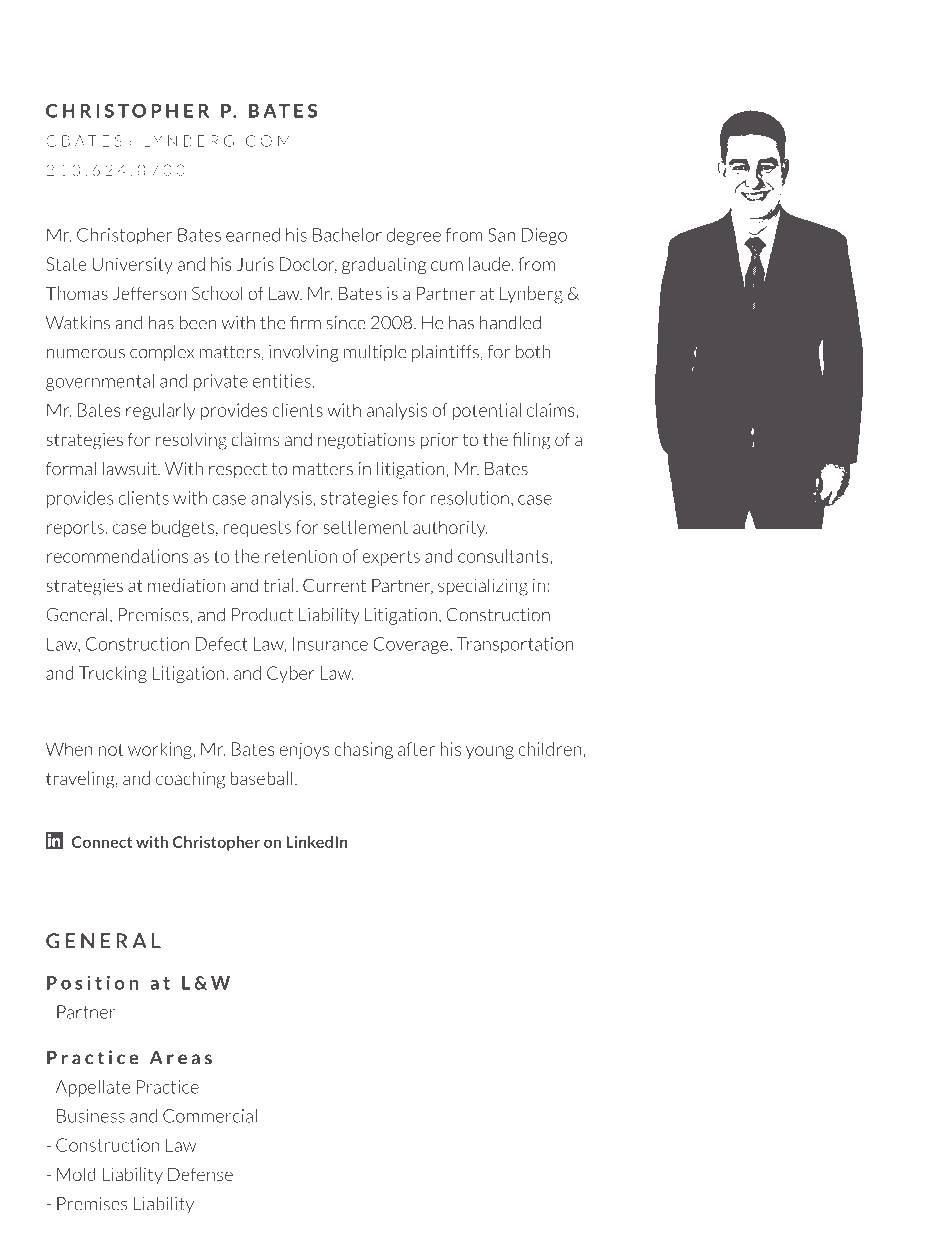 Image resolution: width=952 pixels, height=1233 pixels. I want to click on Connect, so click(102, 842).
